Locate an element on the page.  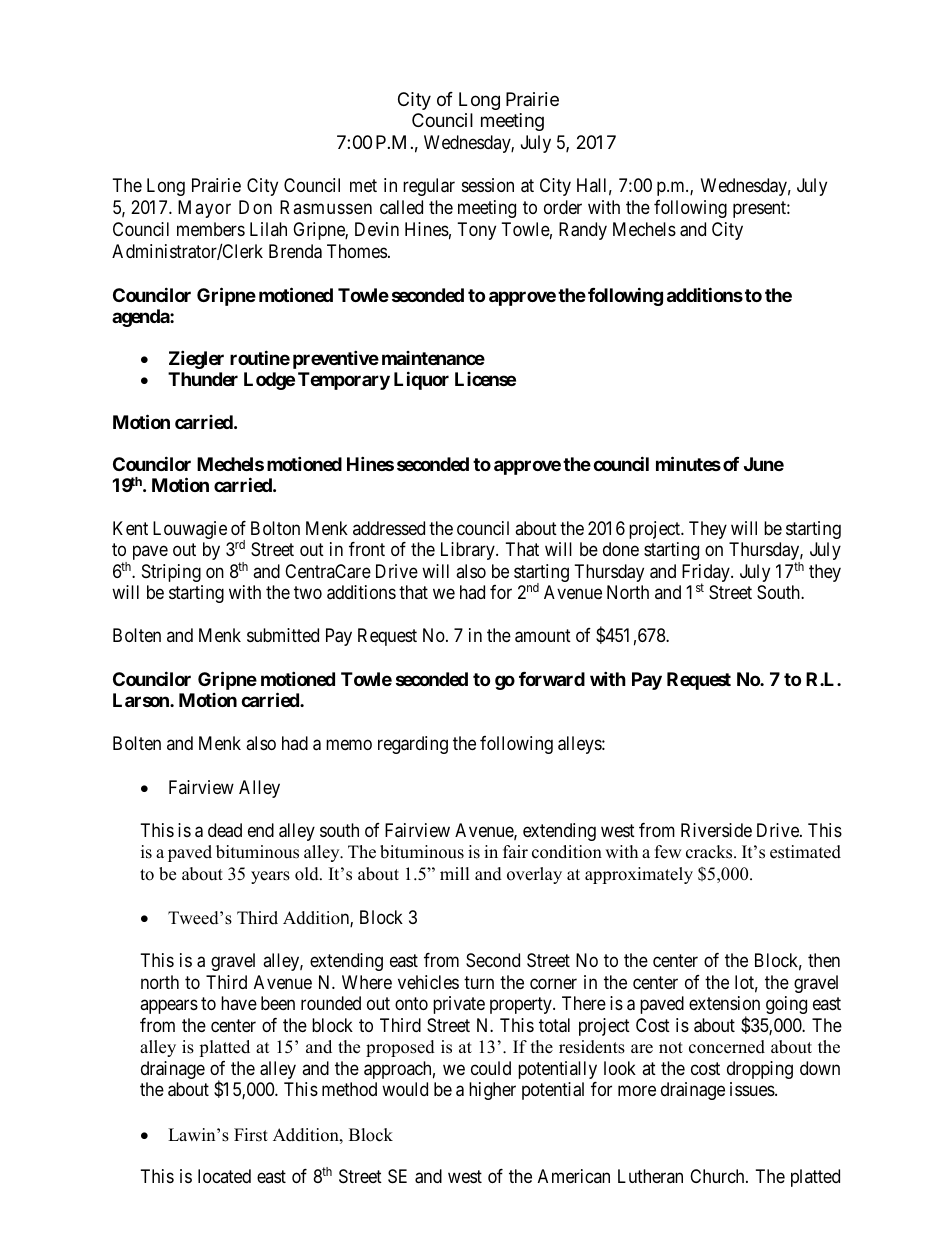
mill is located at coordinates (455, 873).
